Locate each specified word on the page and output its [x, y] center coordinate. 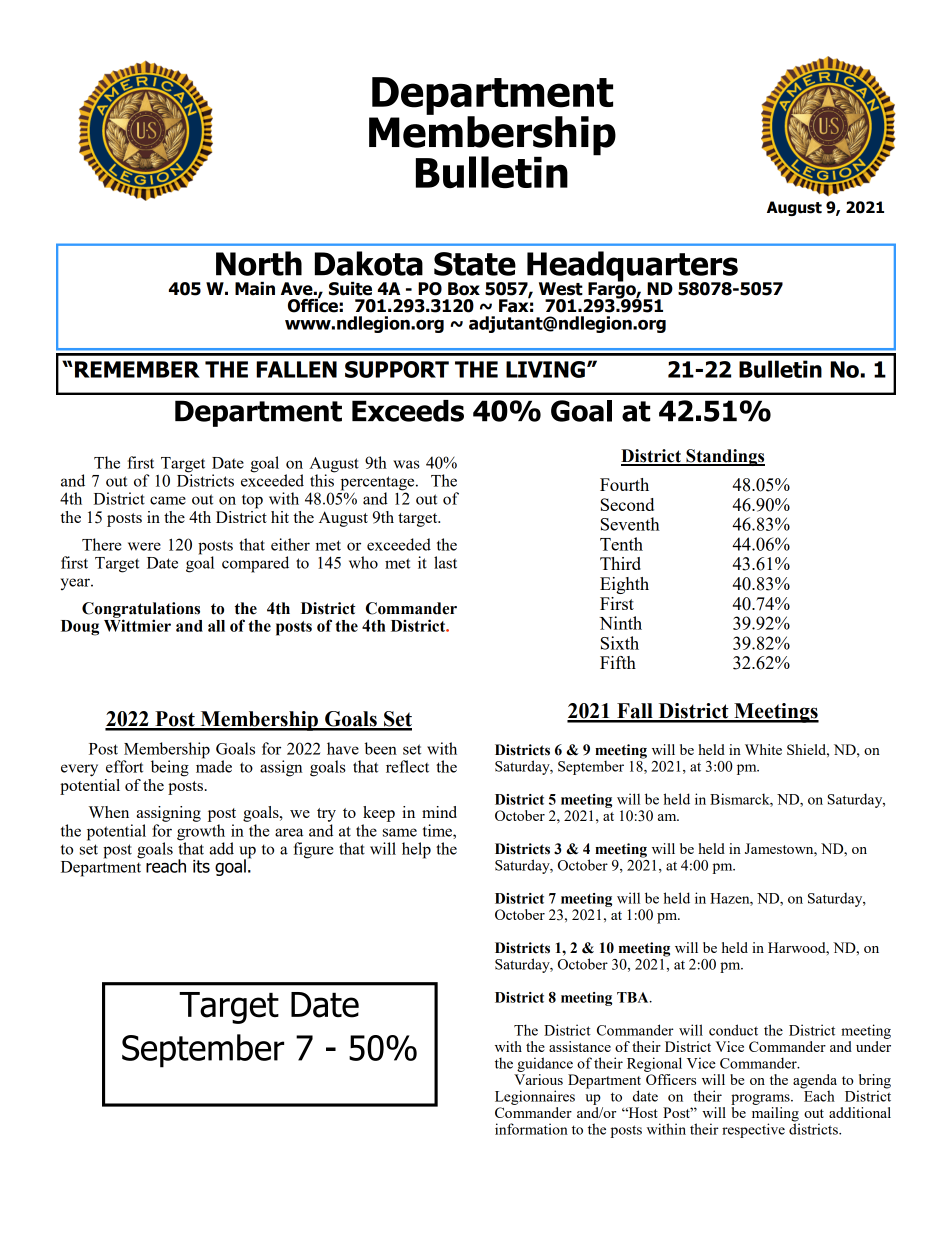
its [201, 866]
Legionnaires [535, 1097]
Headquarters [631, 267]
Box [464, 289]
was [406, 464]
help [416, 850]
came [168, 500]
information [531, 1129]
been [380, 748]
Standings [724, 457]
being [170, 768]
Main [255, 289]
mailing [776, 1114]
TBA [634, 997]
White [763, 749]
